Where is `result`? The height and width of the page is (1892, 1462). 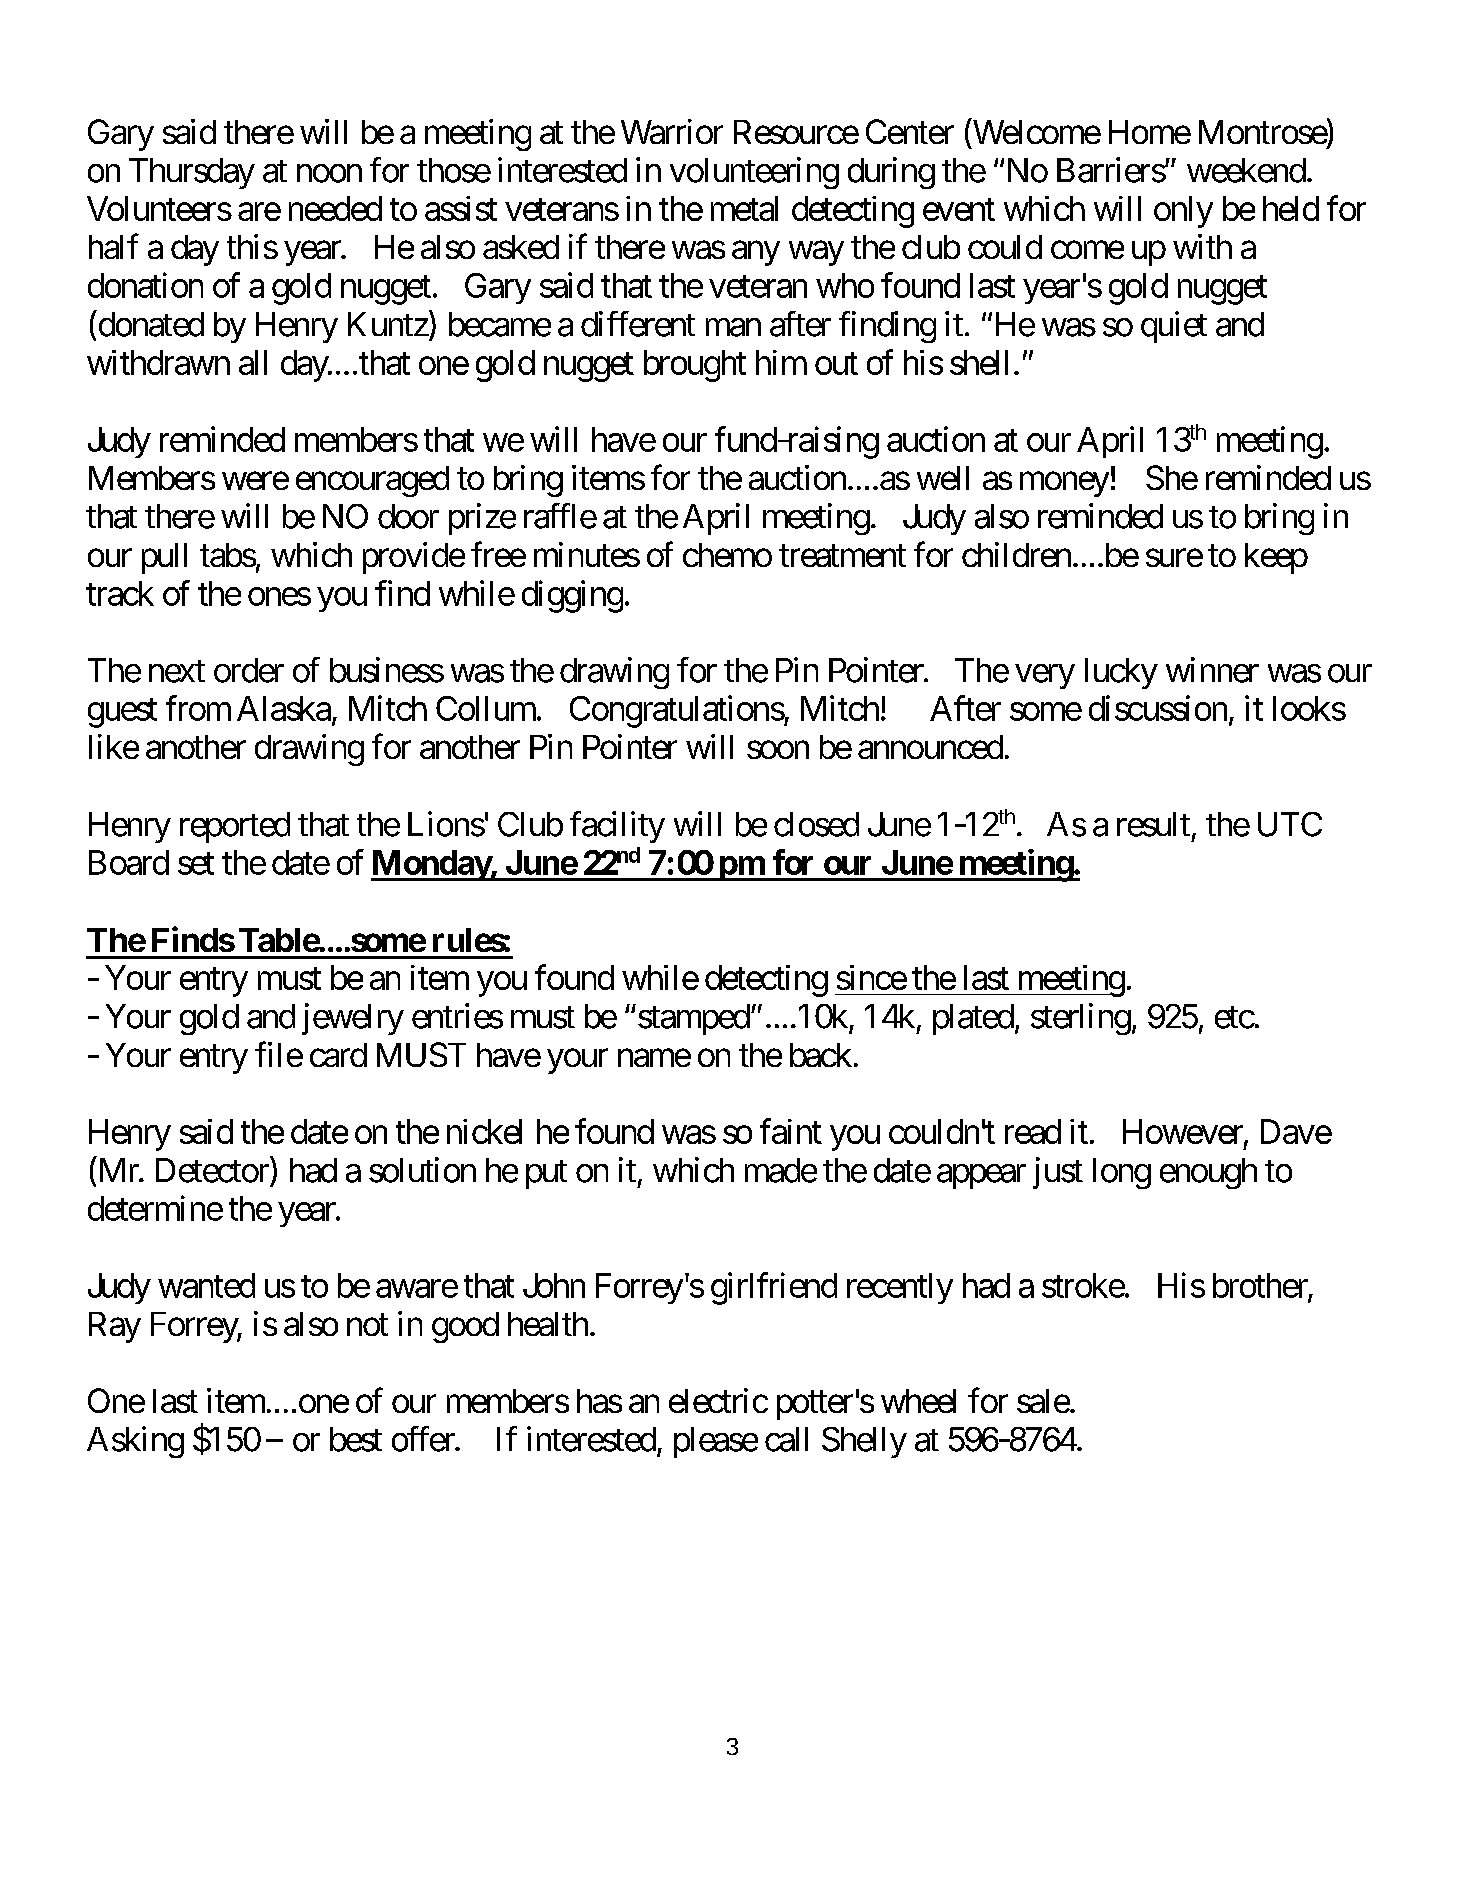 result is located at coordinates (1153, 824).
